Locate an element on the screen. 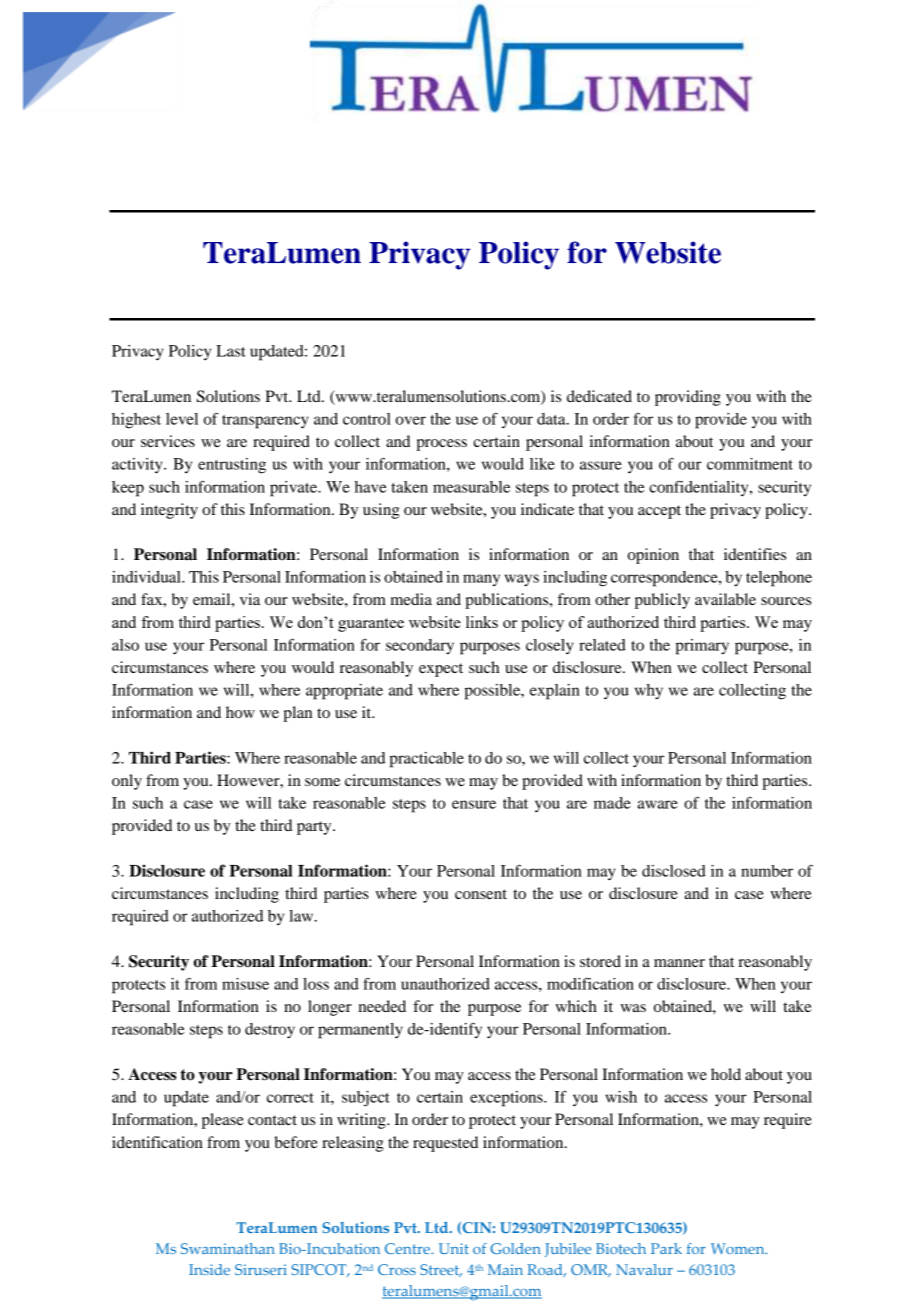  aware is located at coordinates (658, 804).
